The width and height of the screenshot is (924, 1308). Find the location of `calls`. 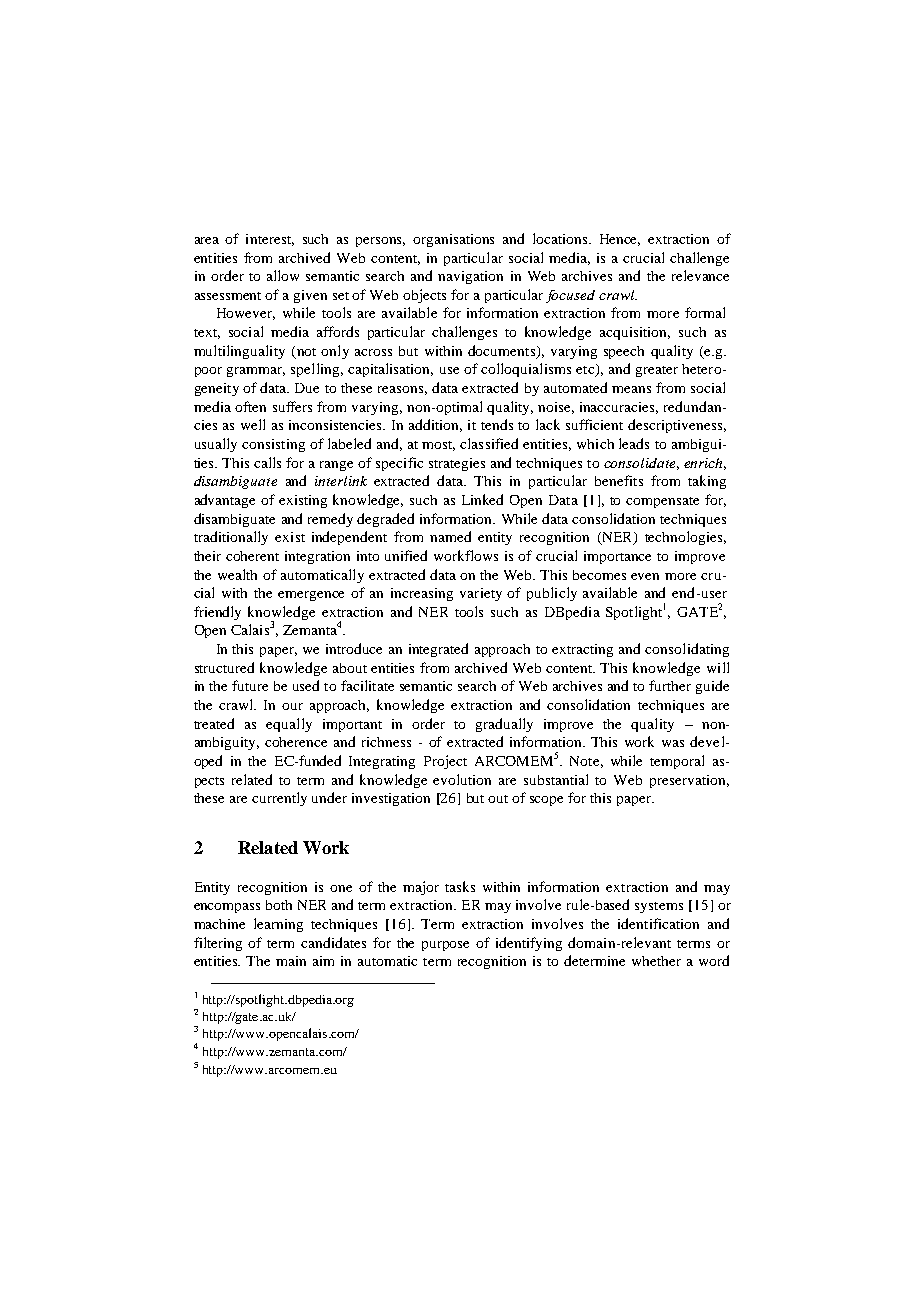

calls is located at coordinates (267, 462).
